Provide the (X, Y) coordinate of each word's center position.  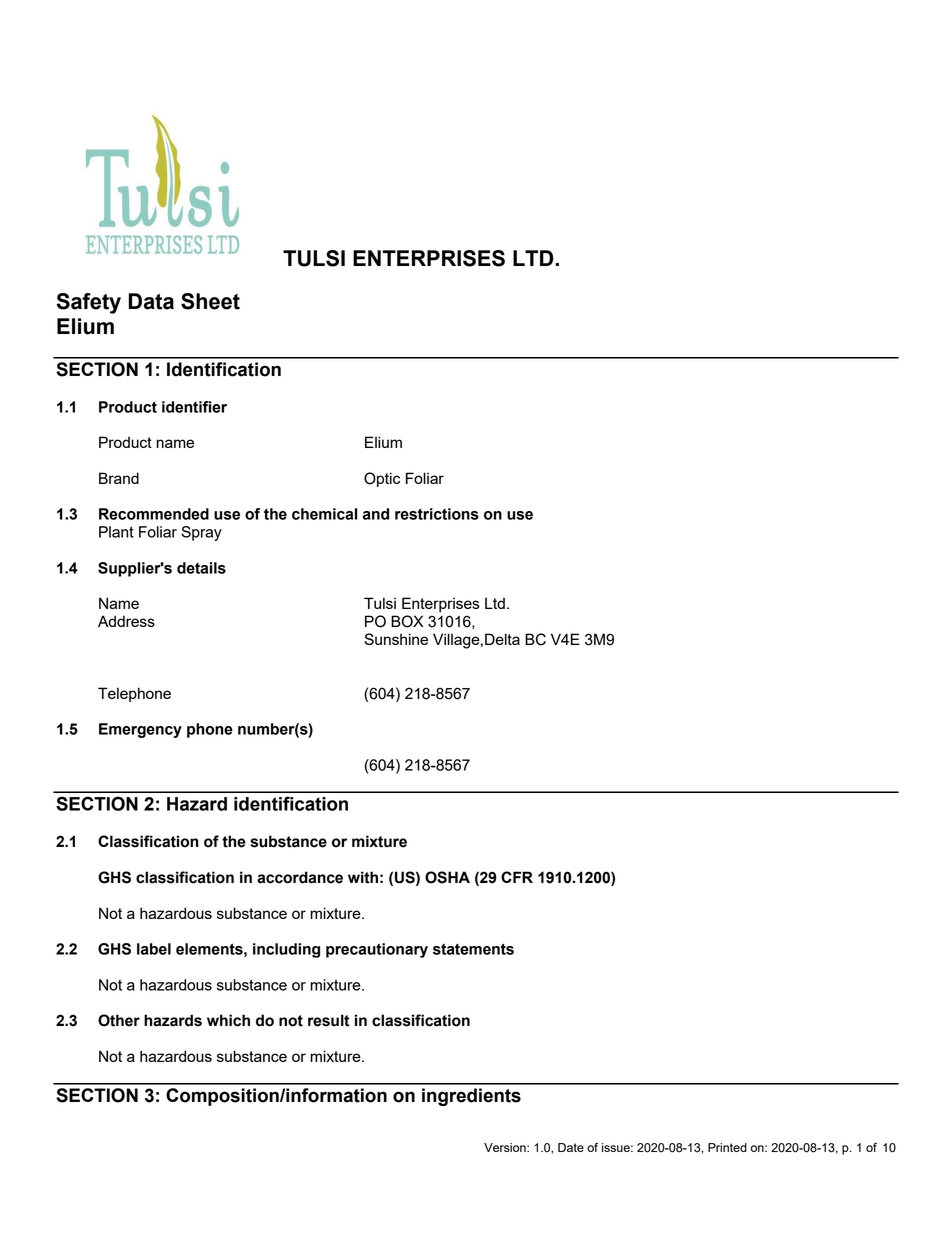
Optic (382, 479)
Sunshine (396, 639)
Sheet (210, 301)
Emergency (140, 730)
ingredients (471, 1097)
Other (119, 1020)
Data (151, 301)
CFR (517, 877)
